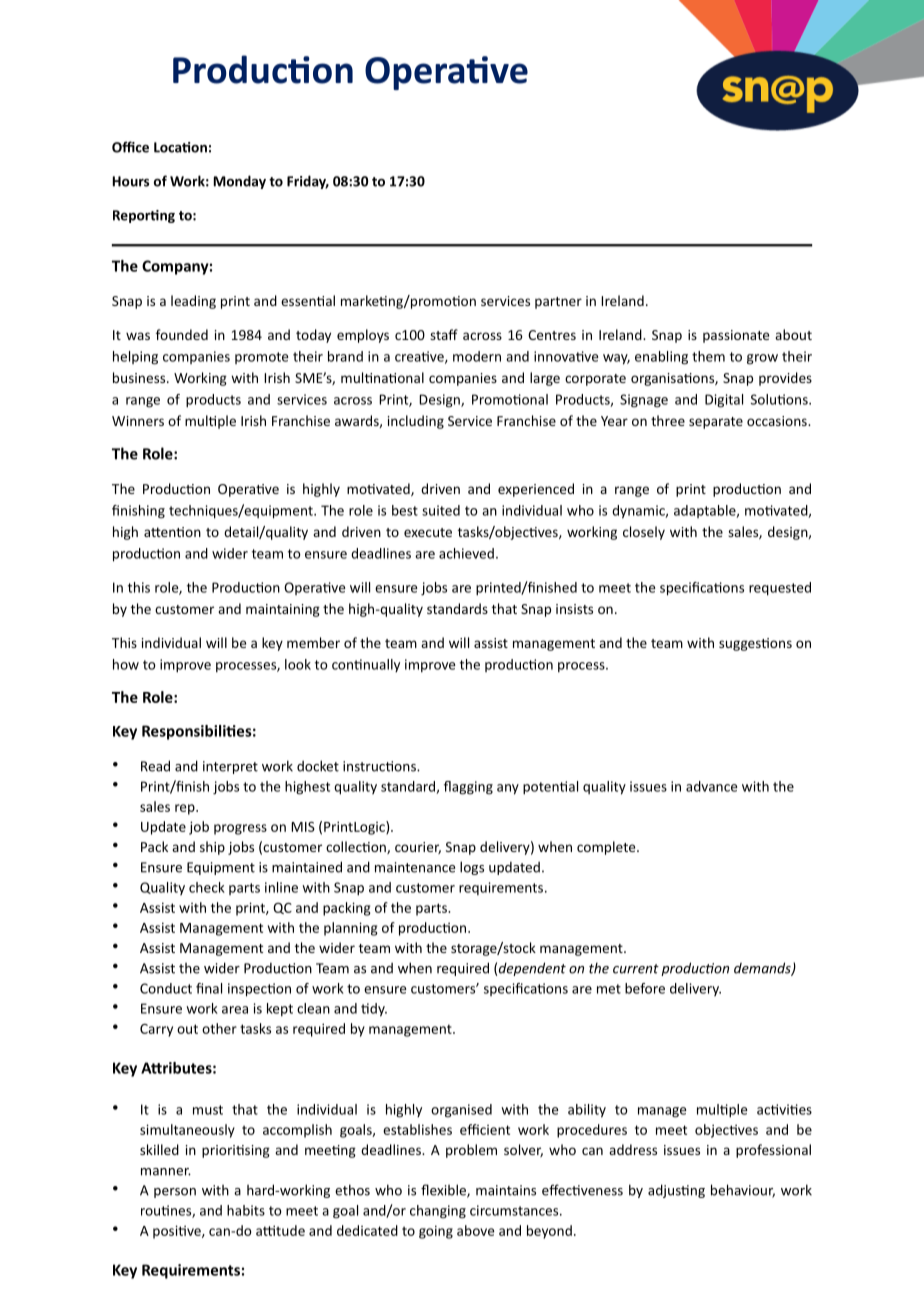 The width and height of the screenshot is (924, 1308). I want to click on partner, so click(558, 303).
